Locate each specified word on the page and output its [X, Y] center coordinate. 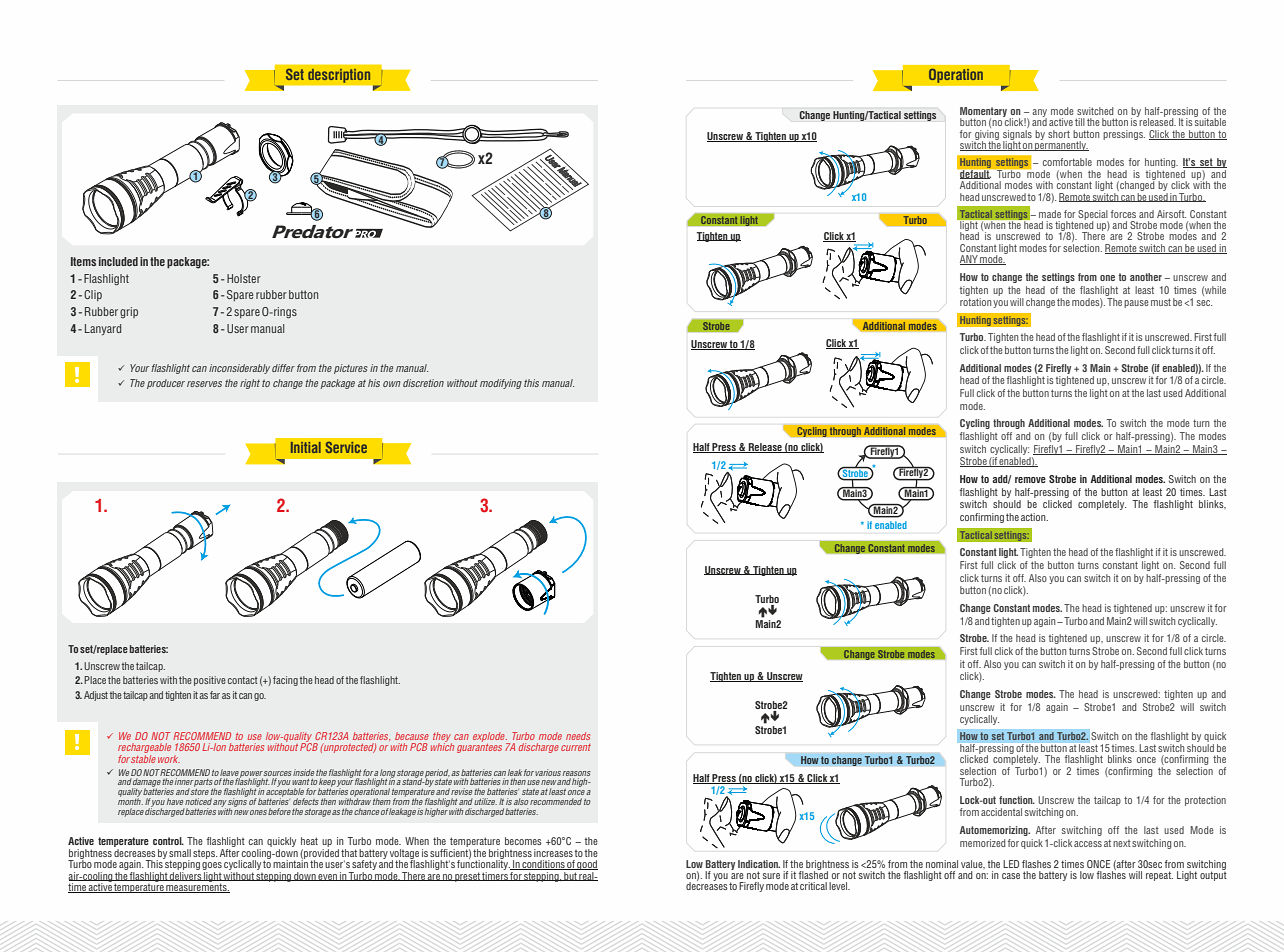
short [1059, 134]
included [118, 261]
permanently [1060, 145]
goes [212, 867]
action [1034, 517]
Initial [306, 447]
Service [346, 447]
